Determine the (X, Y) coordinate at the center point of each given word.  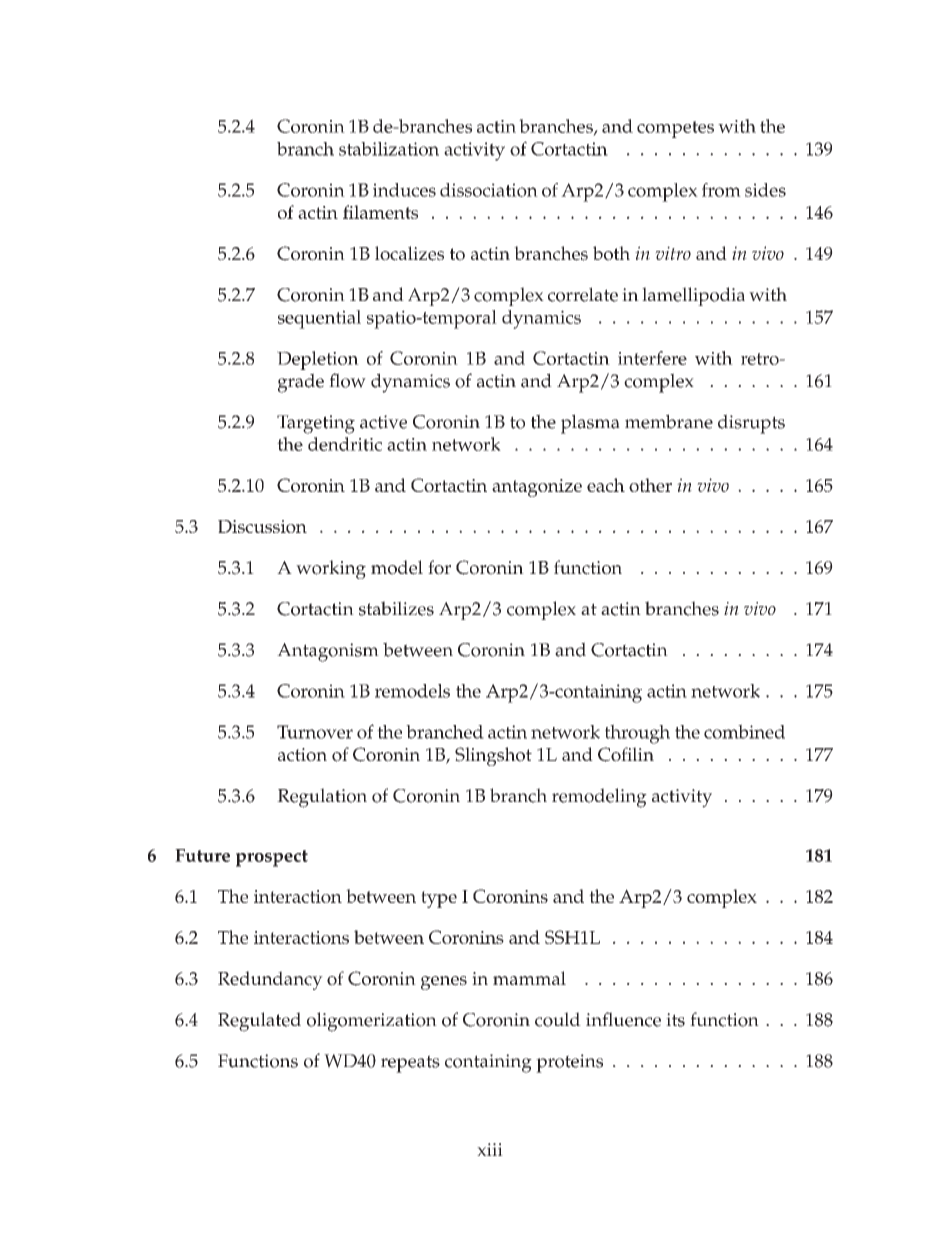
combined (744, 731)
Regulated (259, 1022)
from (721, 190)
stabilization (389, 149)
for (439, 567)
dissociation (489, 190)
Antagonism (328, 652)
